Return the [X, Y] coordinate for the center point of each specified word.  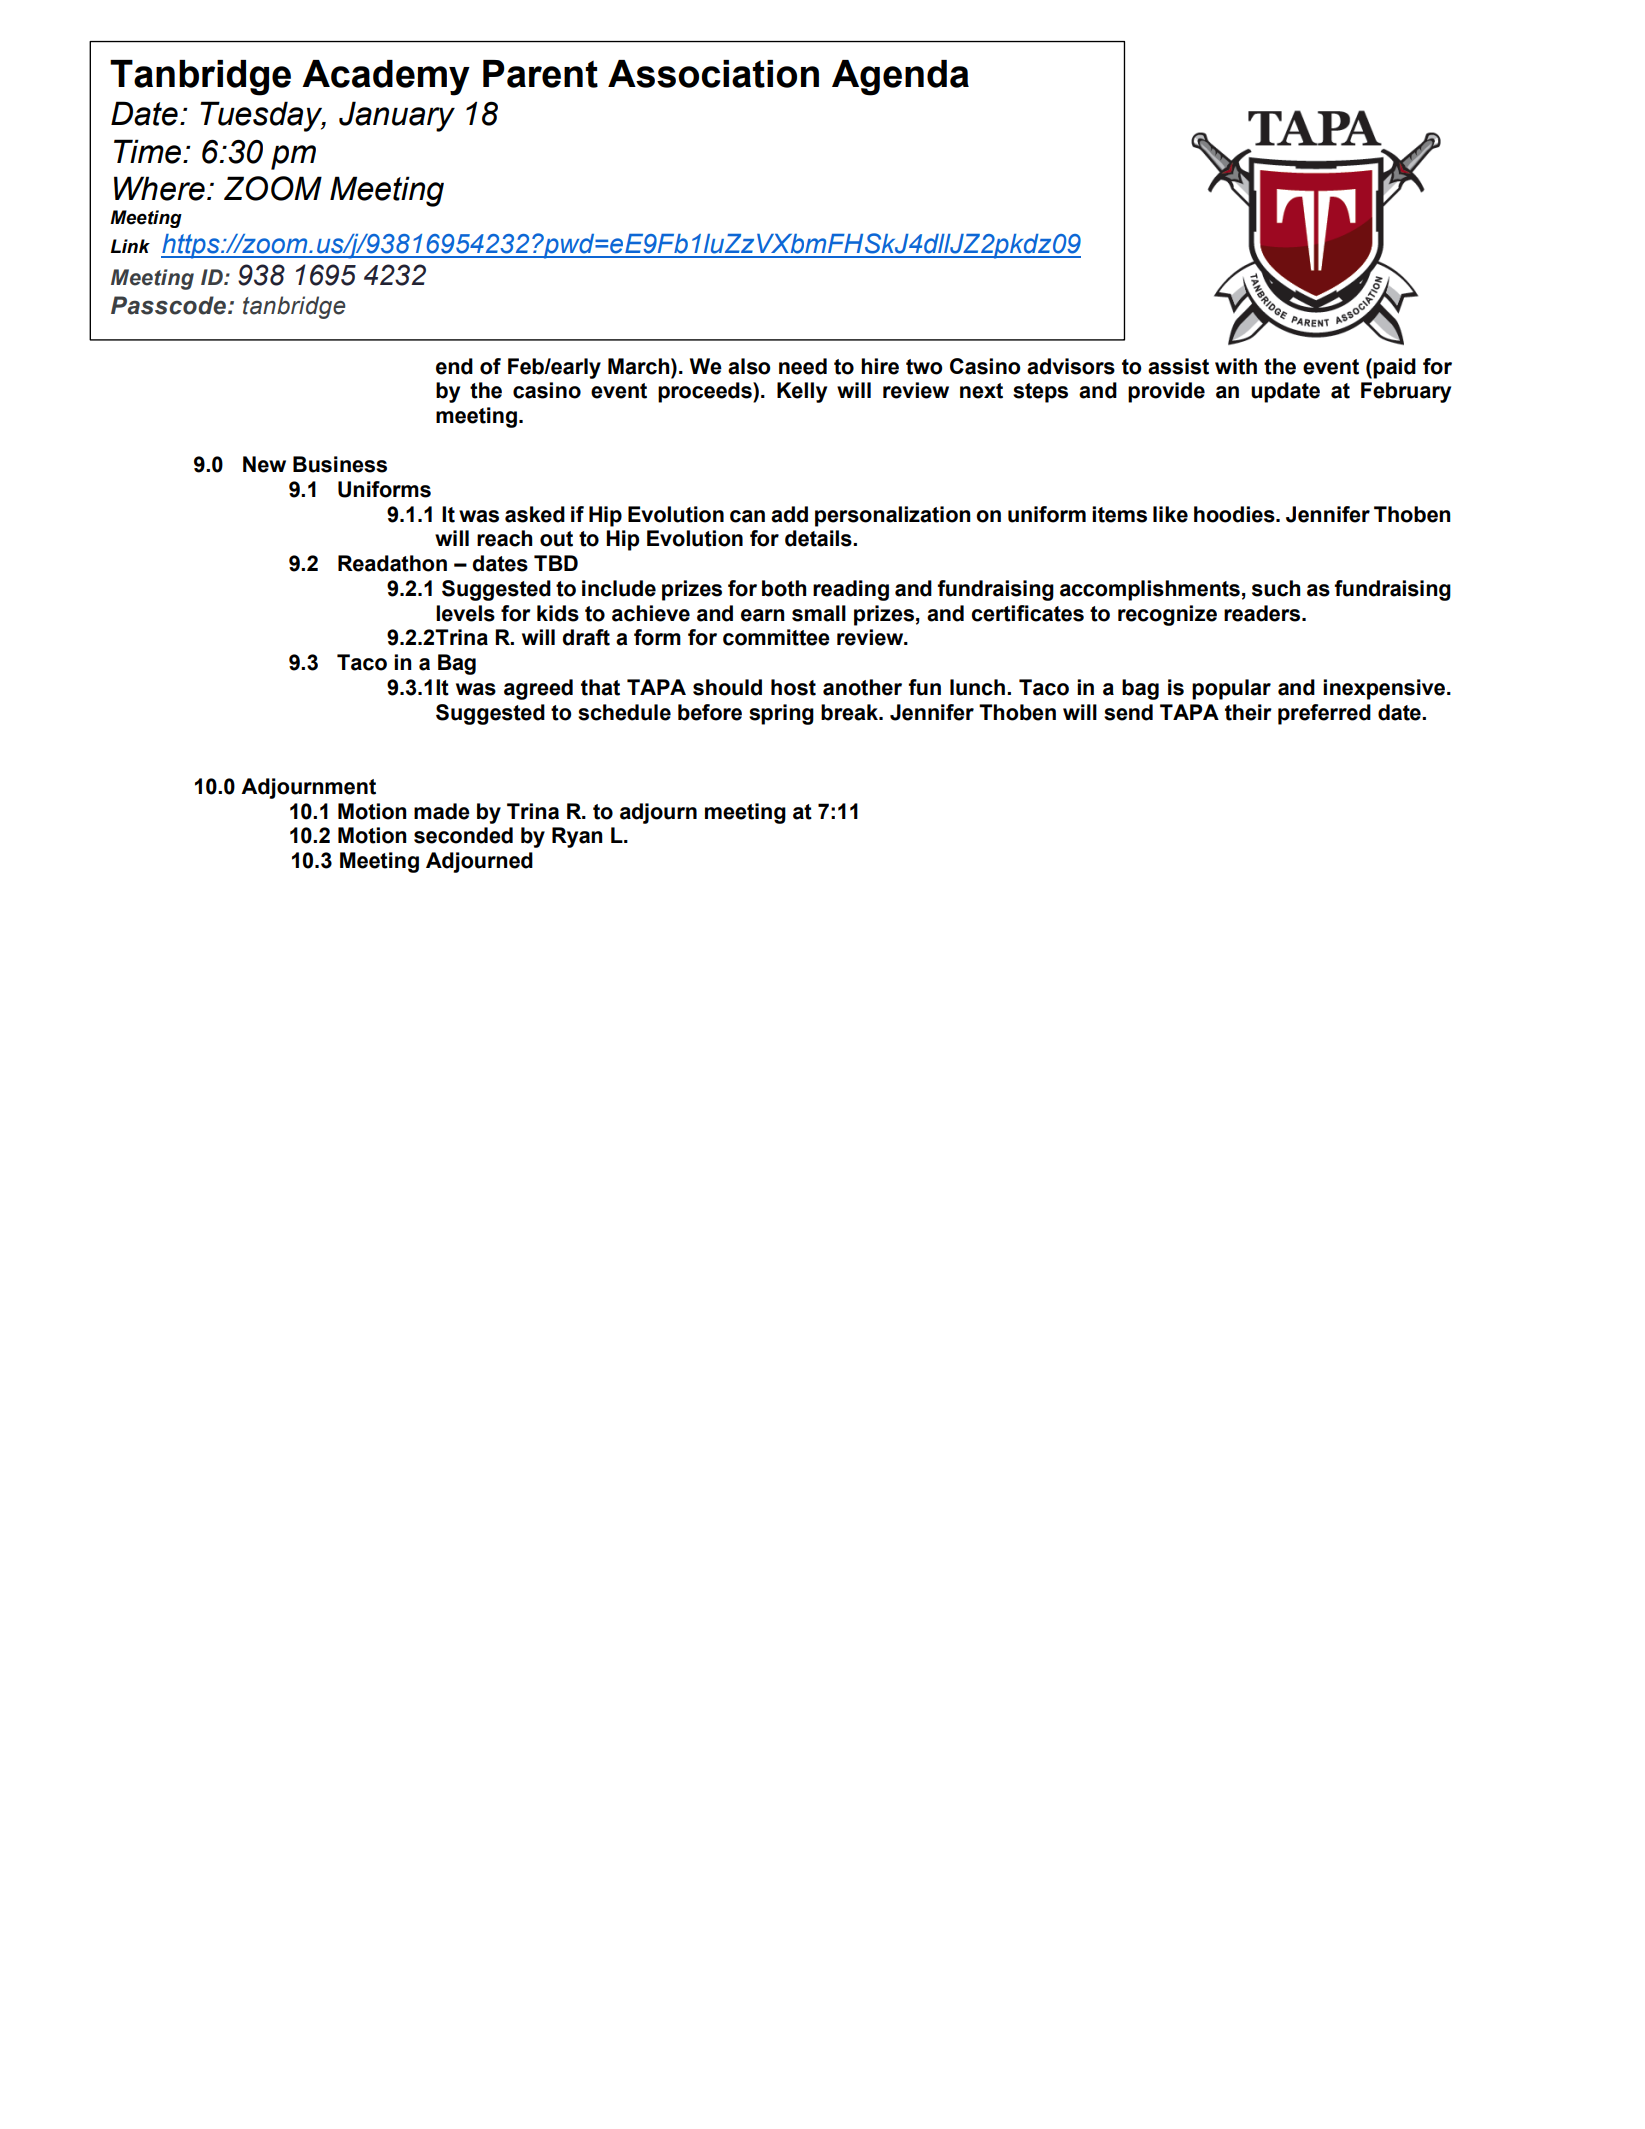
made [442, 811]
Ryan [577, 837]
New [264, 464]
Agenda [900, 78]
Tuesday [262, 116]
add [789, 514]
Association [713, 74]
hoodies [1235, 514]
